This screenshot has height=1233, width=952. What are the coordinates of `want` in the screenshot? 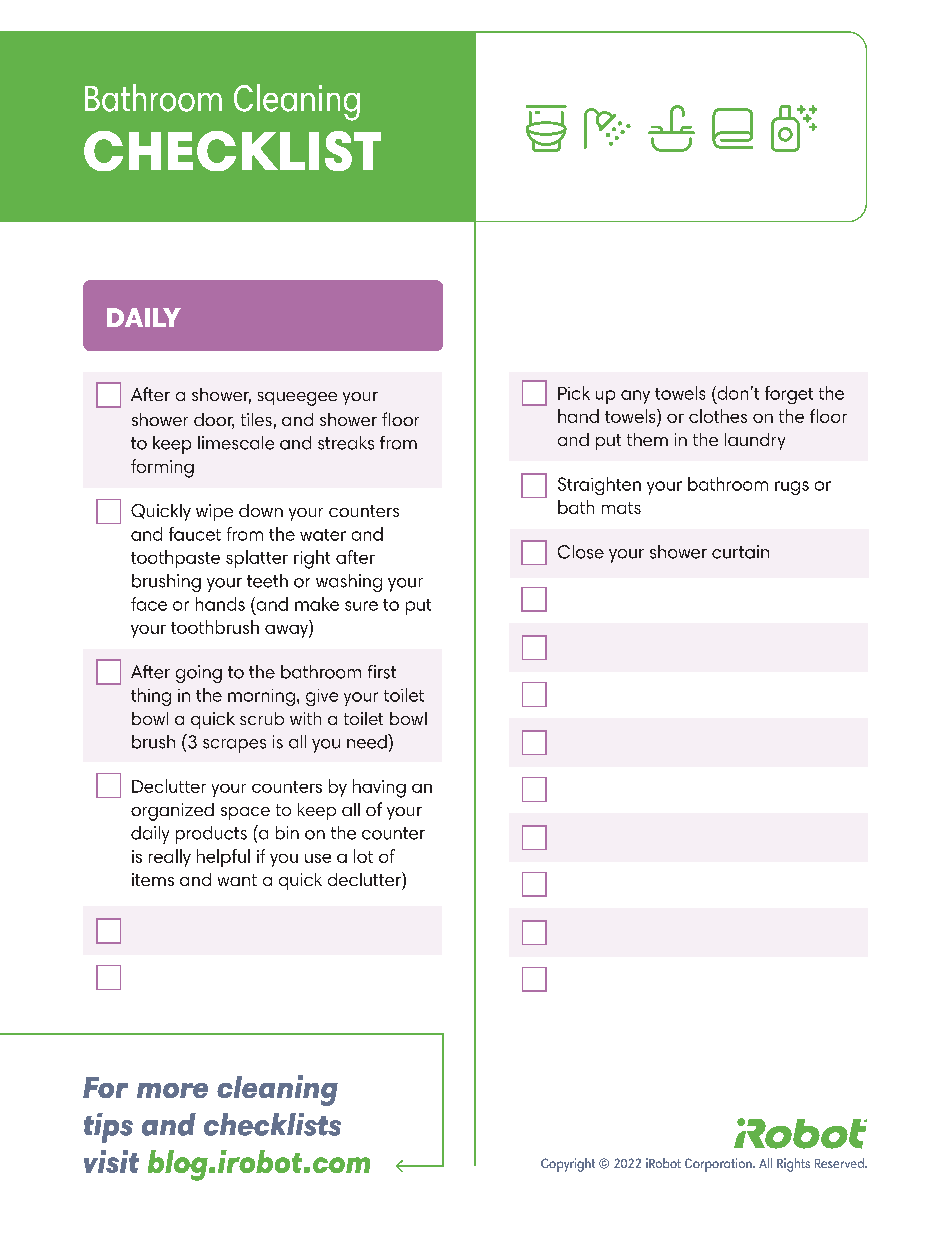 It's located at (237, 880).
